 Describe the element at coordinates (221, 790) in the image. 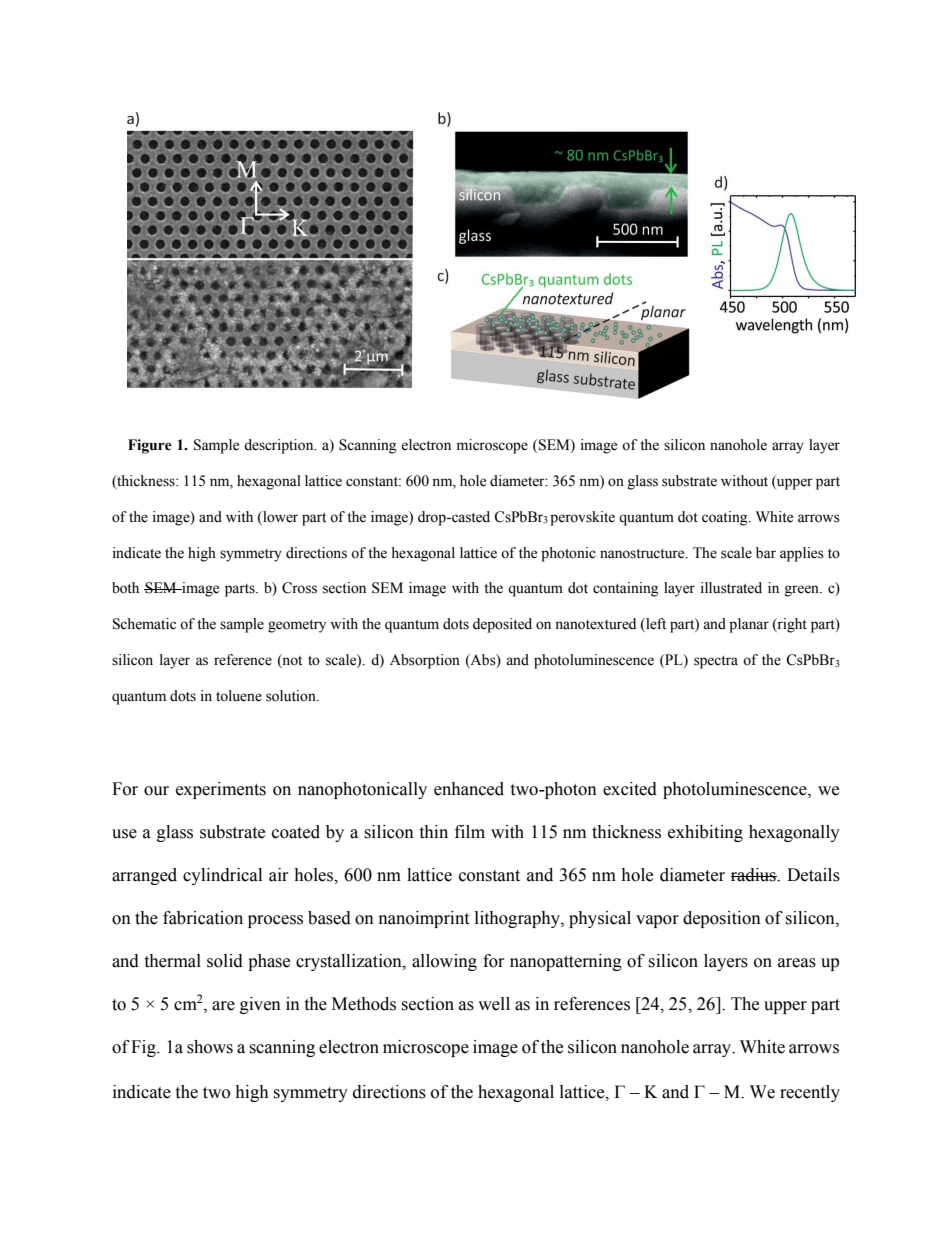

I see `experiments` at that location.
